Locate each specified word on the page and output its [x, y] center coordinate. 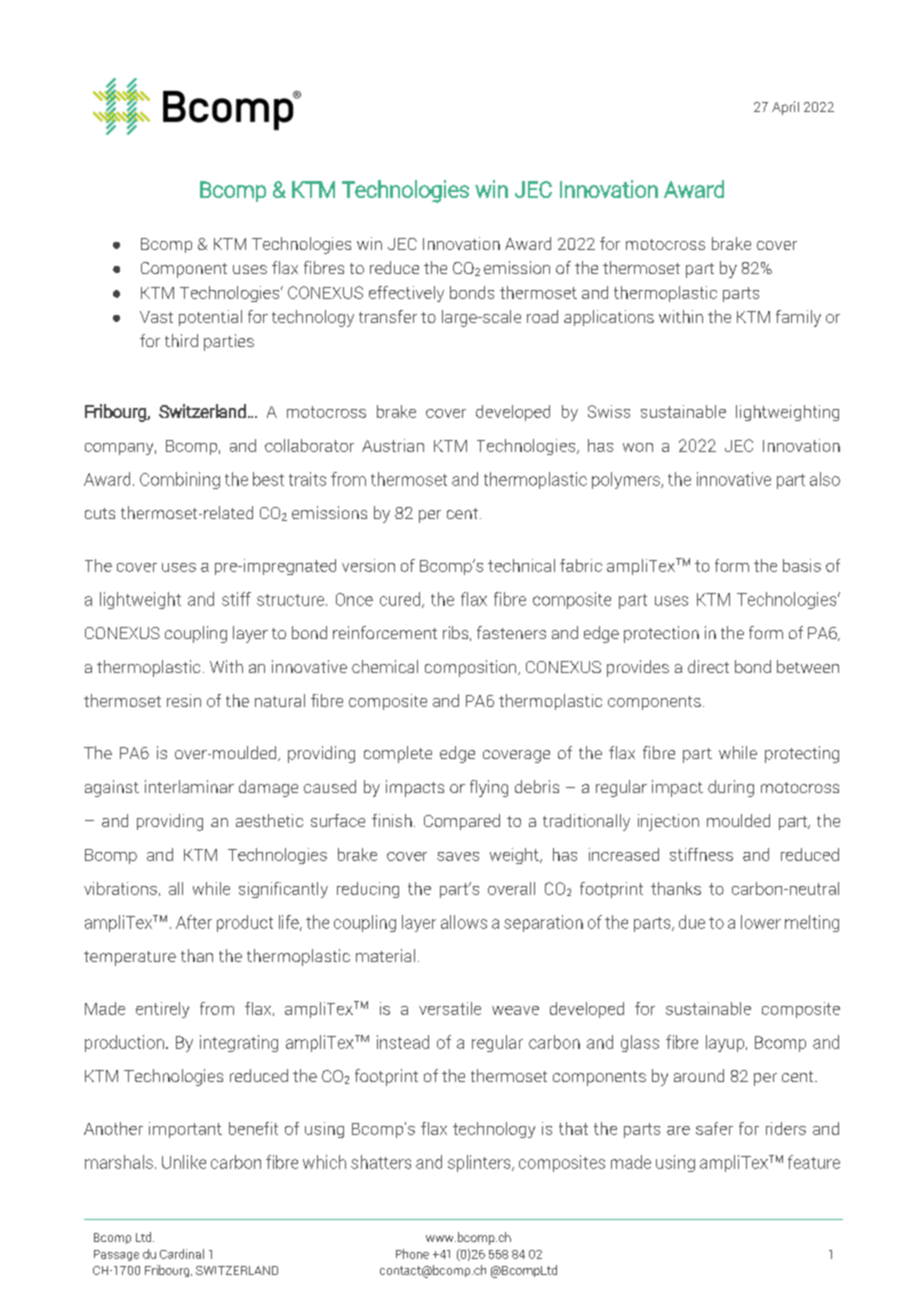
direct [708, 666]
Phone [412, 1254]
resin [184, 700]
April [785, 108]
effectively [406, 294]
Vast [156, 317]
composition [472, 668]
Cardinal [182, 1254]
